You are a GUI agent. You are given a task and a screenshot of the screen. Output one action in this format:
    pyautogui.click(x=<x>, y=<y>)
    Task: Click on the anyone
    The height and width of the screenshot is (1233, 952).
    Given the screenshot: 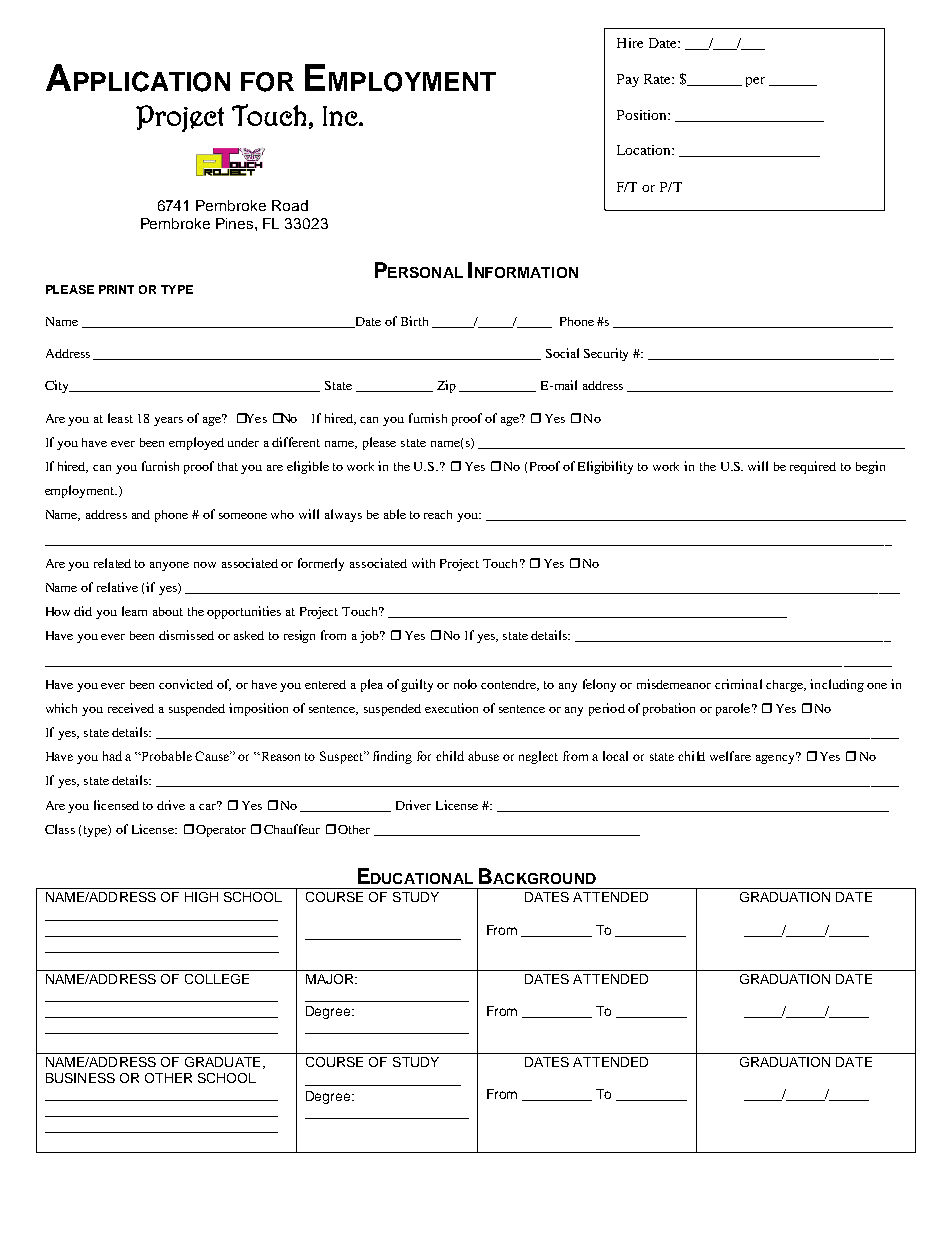 What is the action you would take?
    pyautogui.click(x=169, y=566)
